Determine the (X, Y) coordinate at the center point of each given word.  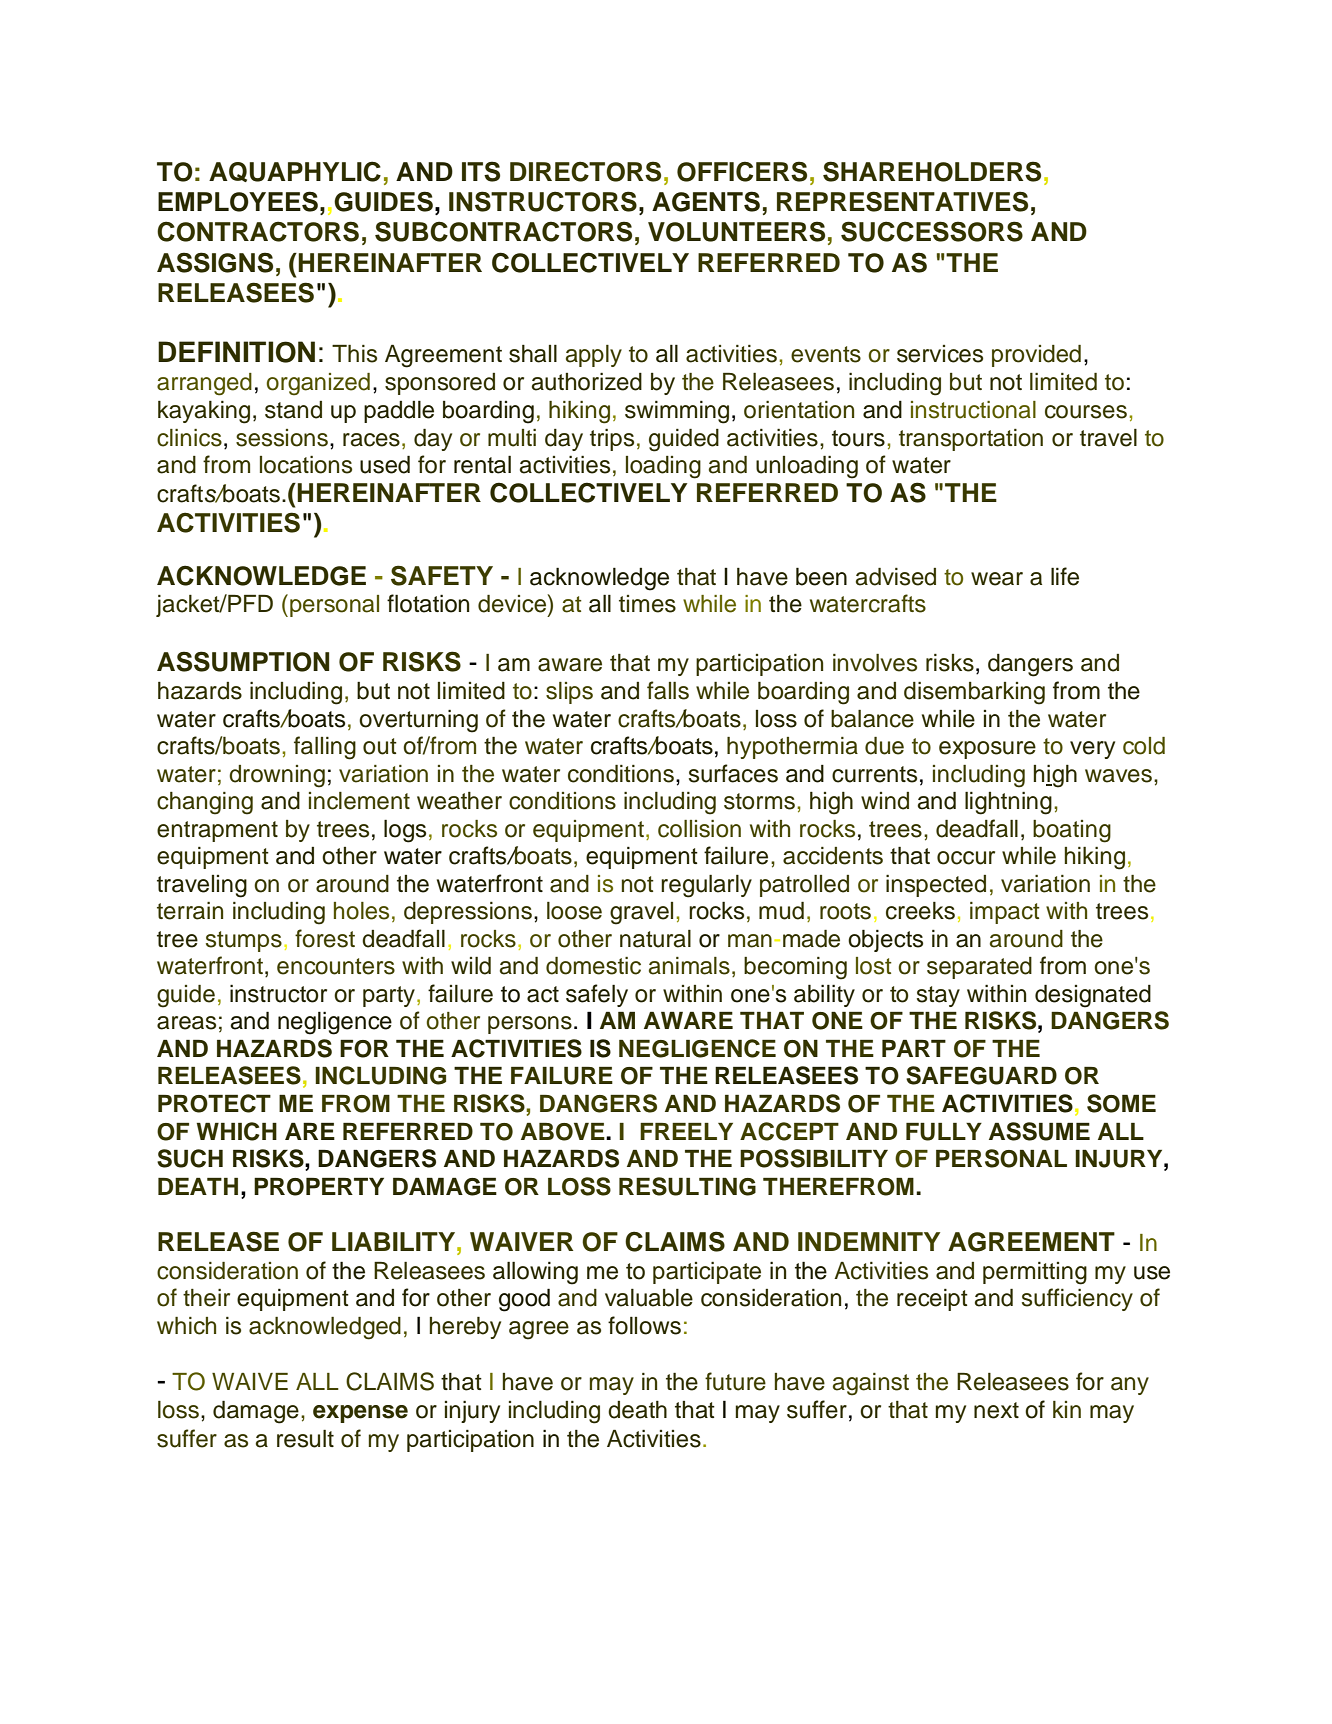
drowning (277, 776)
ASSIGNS (215, 262)
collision (699, 829)
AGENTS (706, 201)
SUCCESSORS (932, 231)
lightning (1008, 803)
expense (360, 1414)
